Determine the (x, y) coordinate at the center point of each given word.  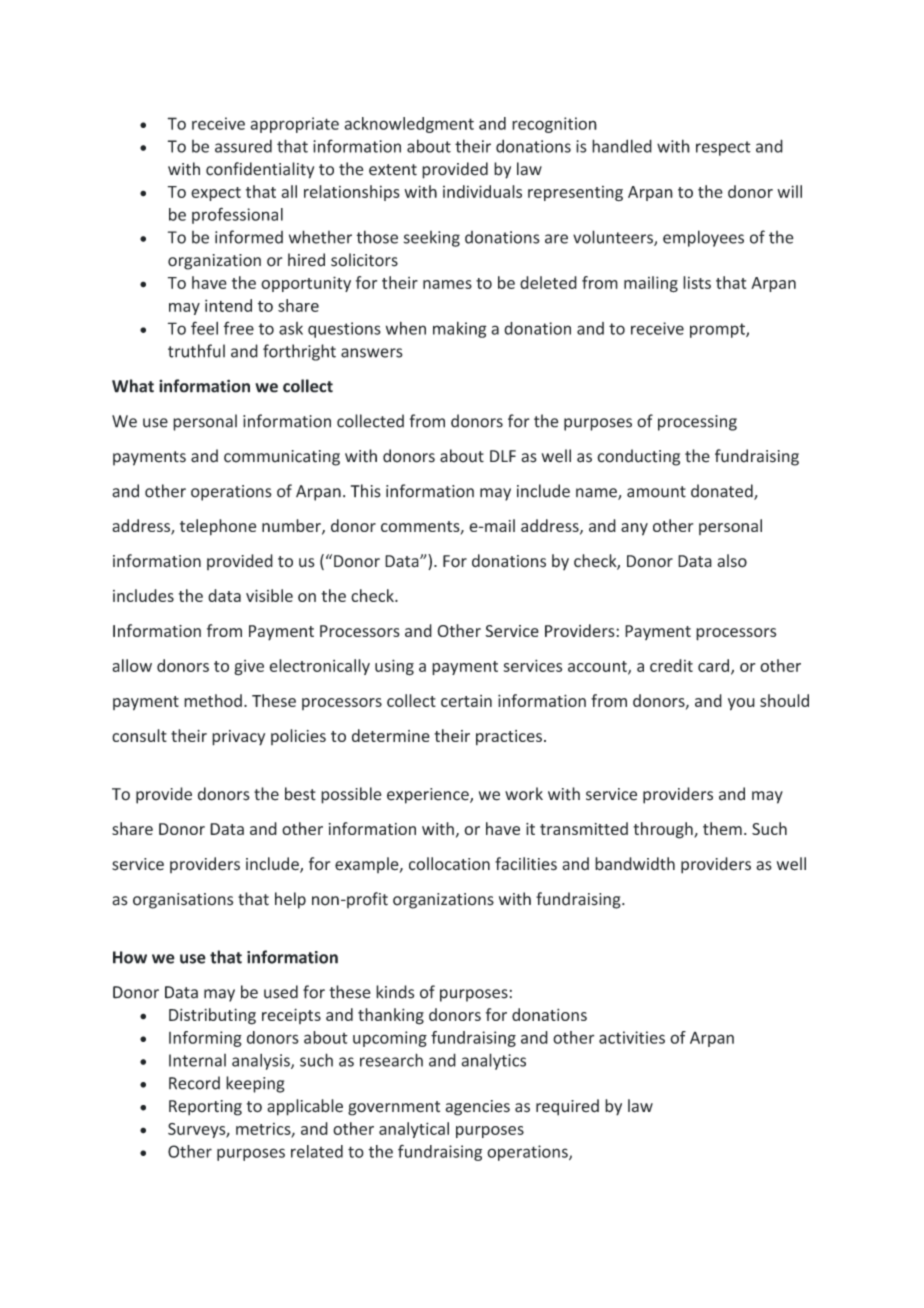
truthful (196, 351)
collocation (449, 864)
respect (723, 148)
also (732, 561)
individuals (482, 191)
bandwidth (635, 864)
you (741, 704)
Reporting (205, 1108)
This (366, 491)
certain (466, 701)
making (460, 329)
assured (243, 146)
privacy (238, 738)
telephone (218, 527)
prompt (718, 330)
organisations (183, 901)
